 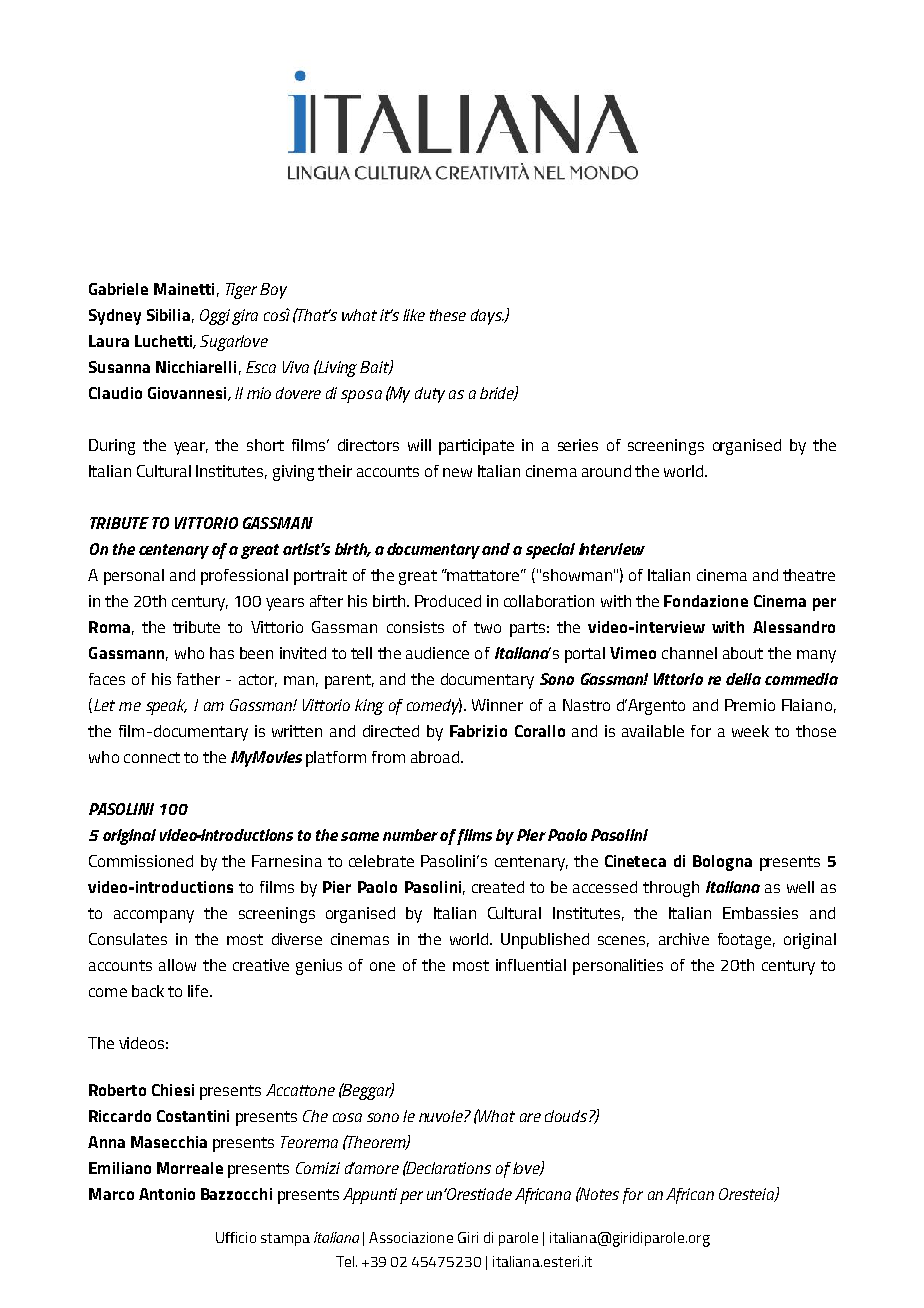 I want to click on gira, so click(x=245, y=317).
